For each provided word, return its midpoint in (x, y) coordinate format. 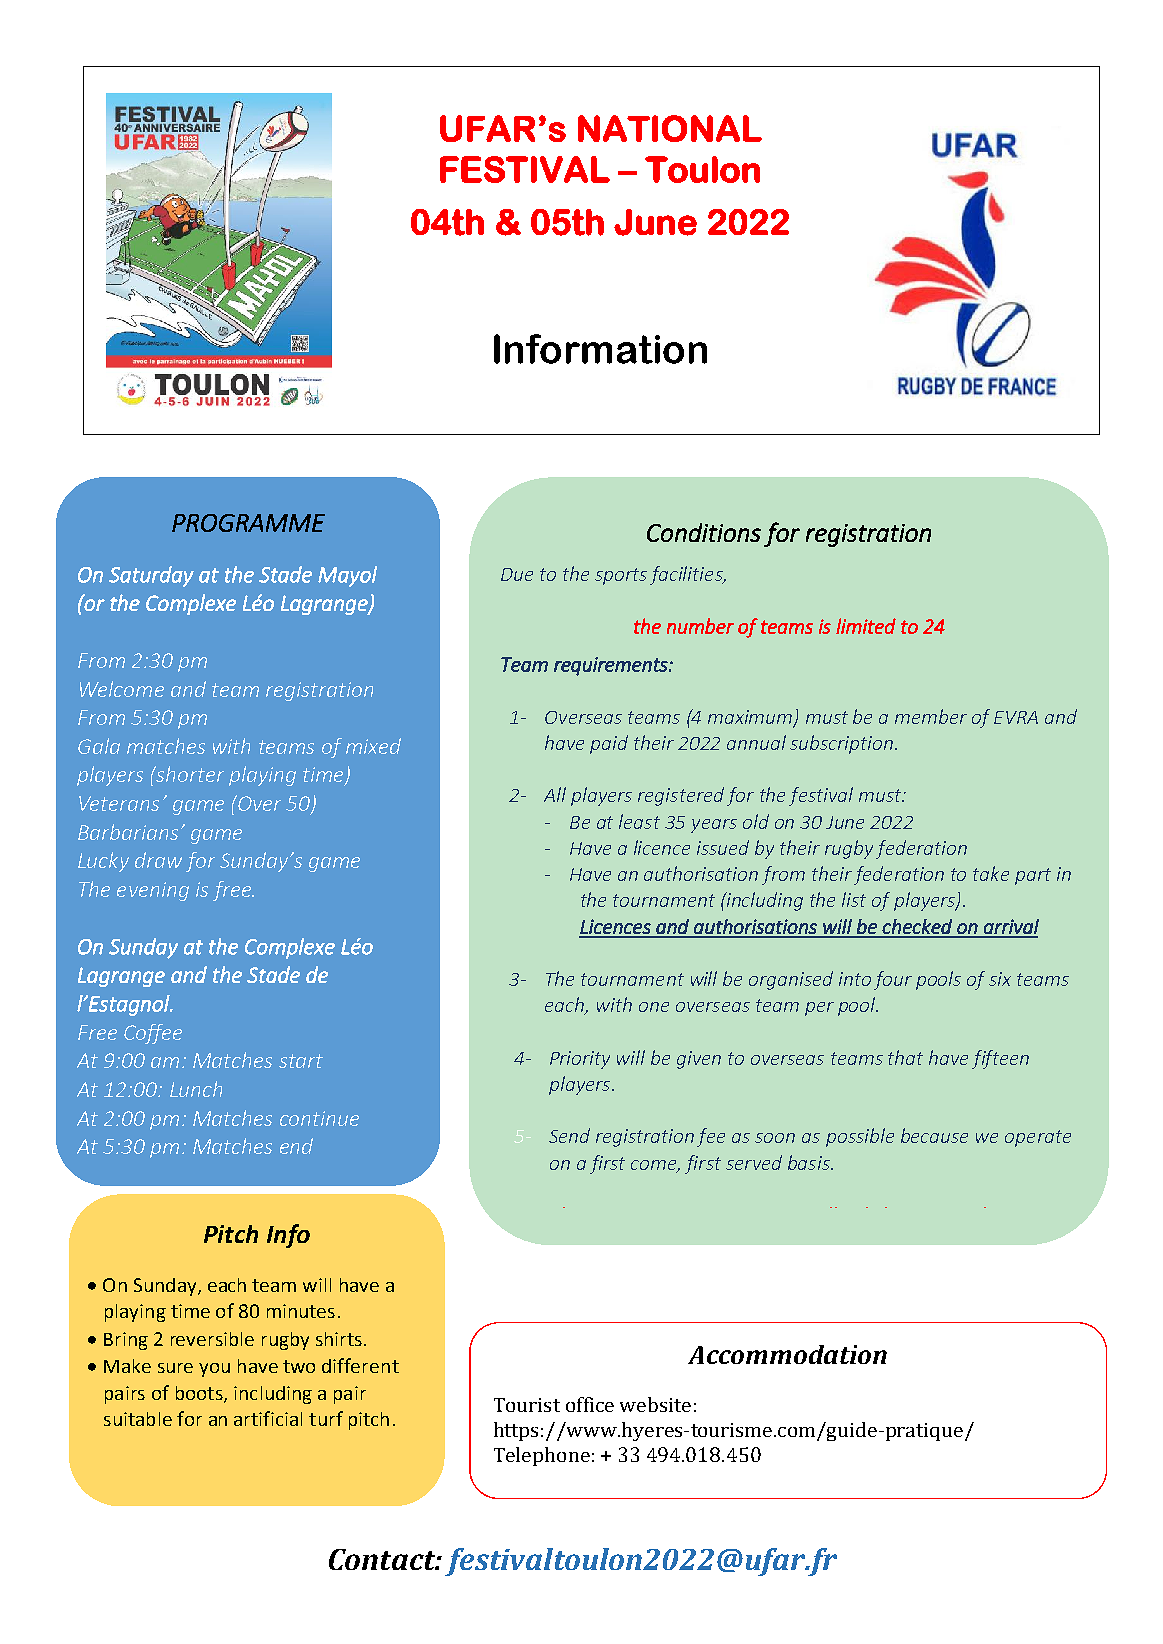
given (699, 1060)
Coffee (153, 1034)
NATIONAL (670, 128)
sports (621, 576)
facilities (687, 575)
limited (866, 626)
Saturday (151, 576)
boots (200, 1394)
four (893, 980)
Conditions (704, 532)
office (590, 1404)
